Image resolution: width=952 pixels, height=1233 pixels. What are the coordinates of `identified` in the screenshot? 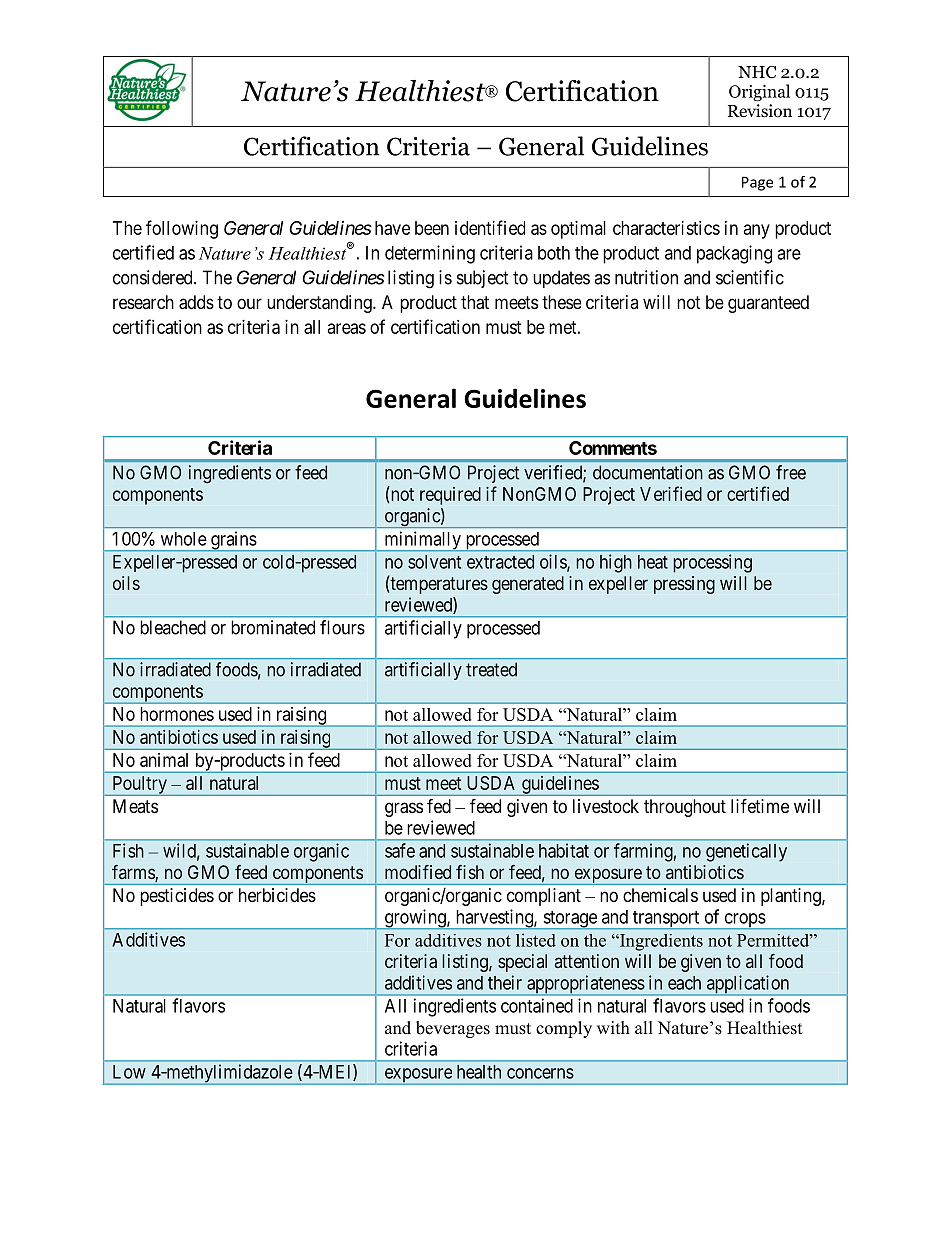 It's located at (490, 227).
